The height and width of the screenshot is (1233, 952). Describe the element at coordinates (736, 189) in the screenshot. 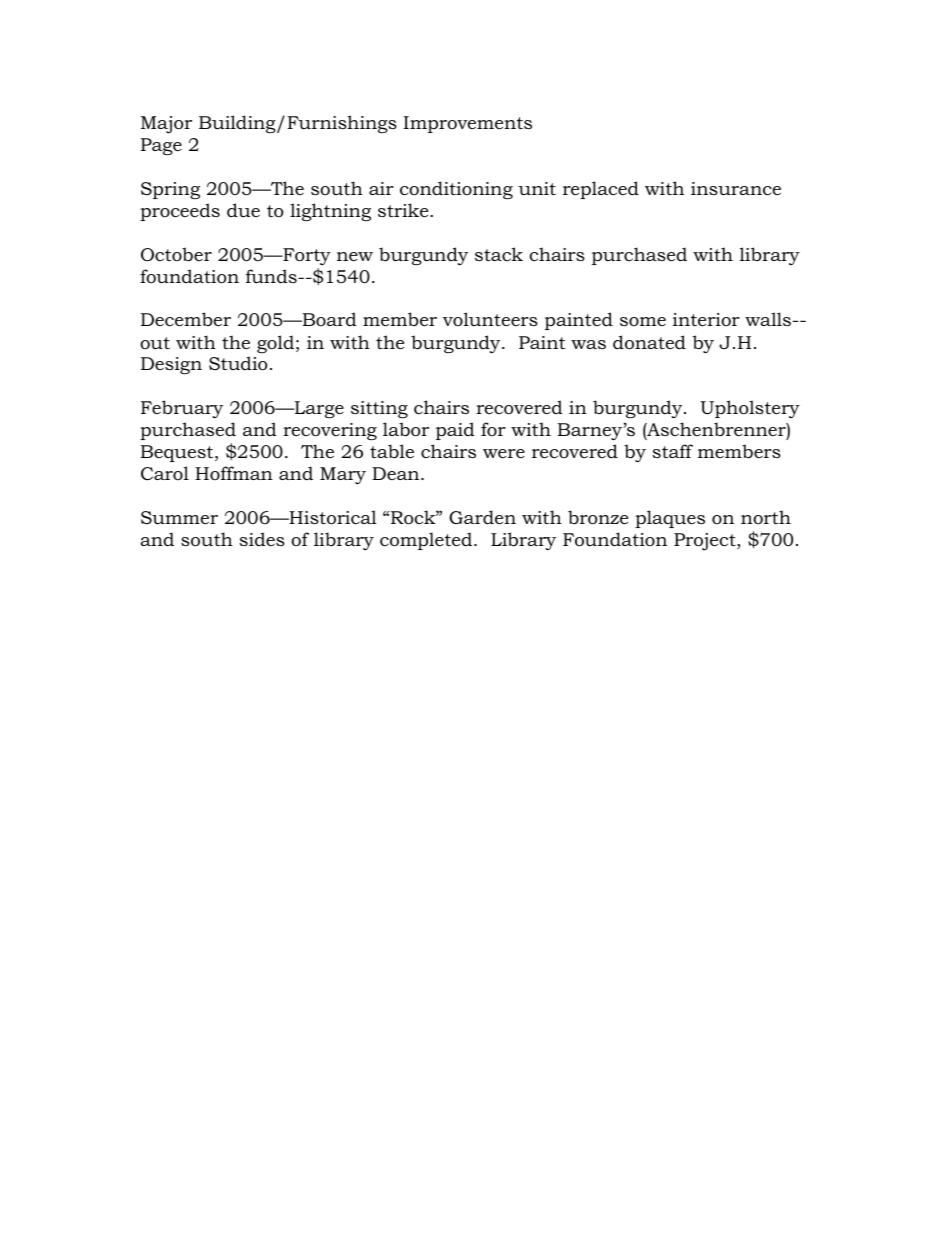

I see `insurance` at that location.
